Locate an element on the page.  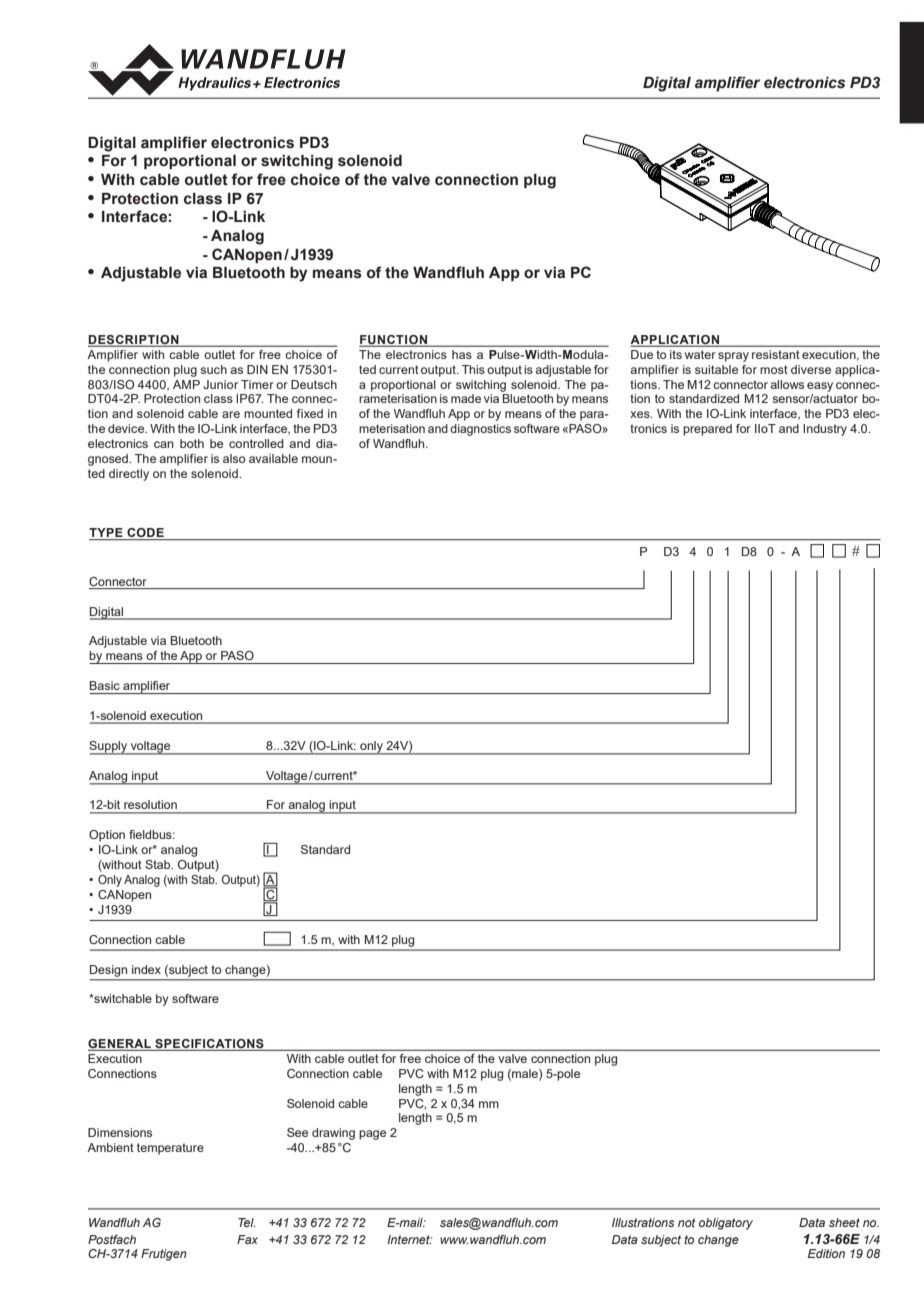
CODE is located at coordinates (145, 534).
